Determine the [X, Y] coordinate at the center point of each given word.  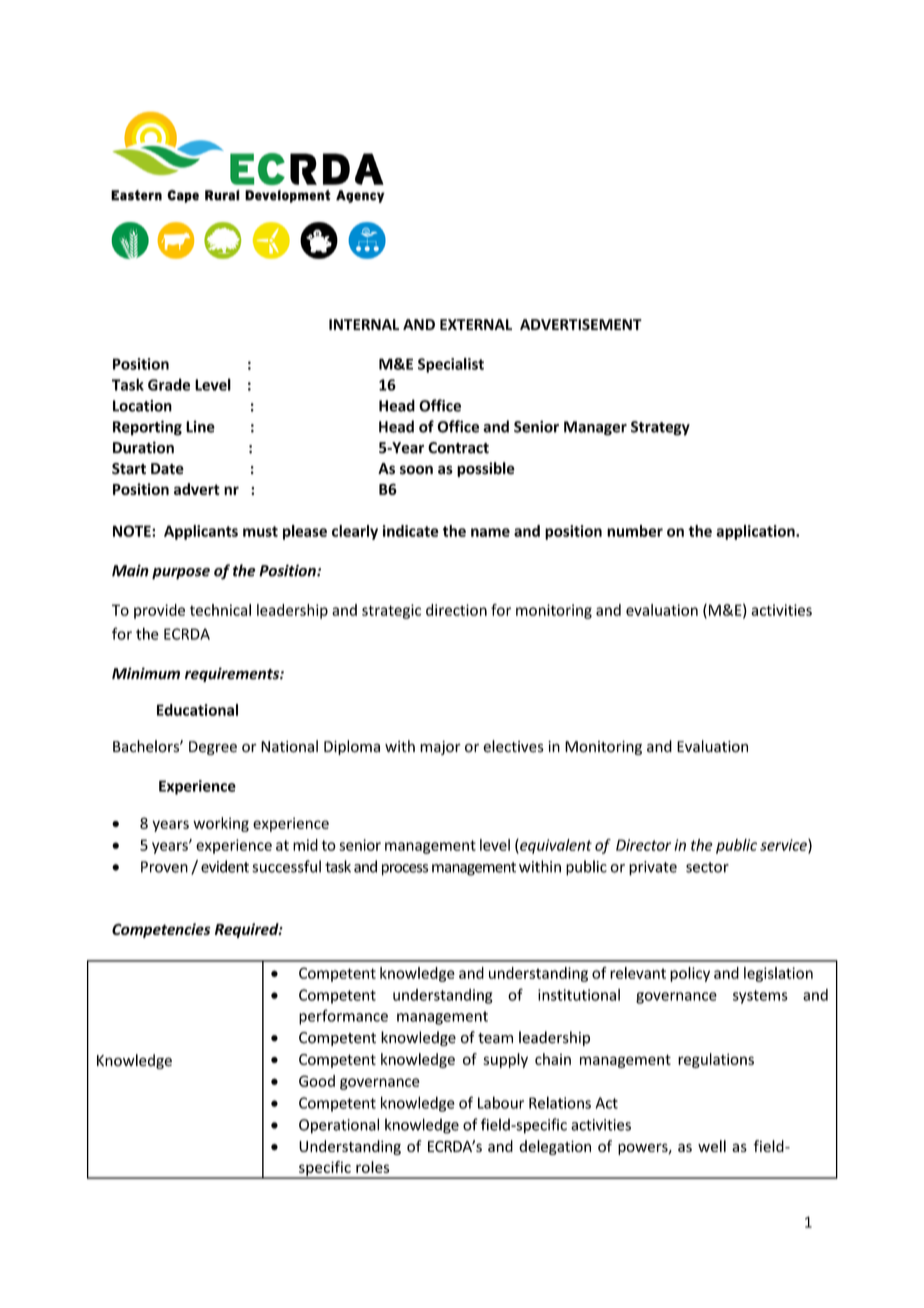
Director [643, 845]
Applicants [201, 532]
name [490, 532]
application [756, 532]
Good [317, 1081]
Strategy [660, 428]
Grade [169, 384]
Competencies [161, 930]
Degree [213, 748]
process [405, 870]
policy [690, 974]
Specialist [451, 365]
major [440, 748]
